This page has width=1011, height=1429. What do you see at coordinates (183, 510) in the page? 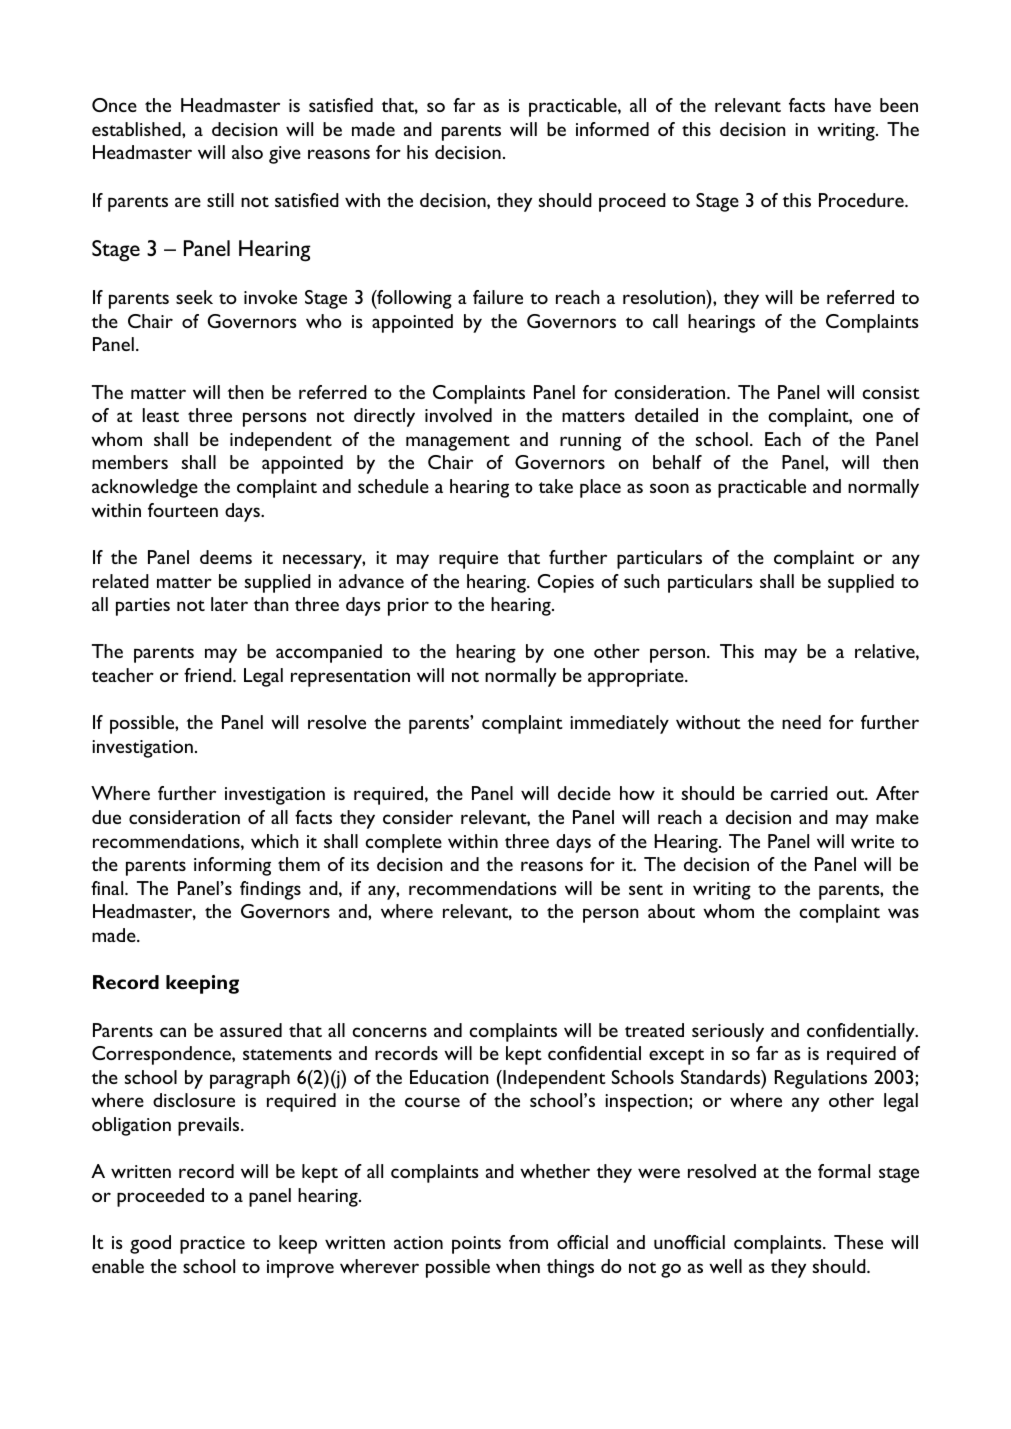
I see `fourteen` at bounding box center [183, 510].
